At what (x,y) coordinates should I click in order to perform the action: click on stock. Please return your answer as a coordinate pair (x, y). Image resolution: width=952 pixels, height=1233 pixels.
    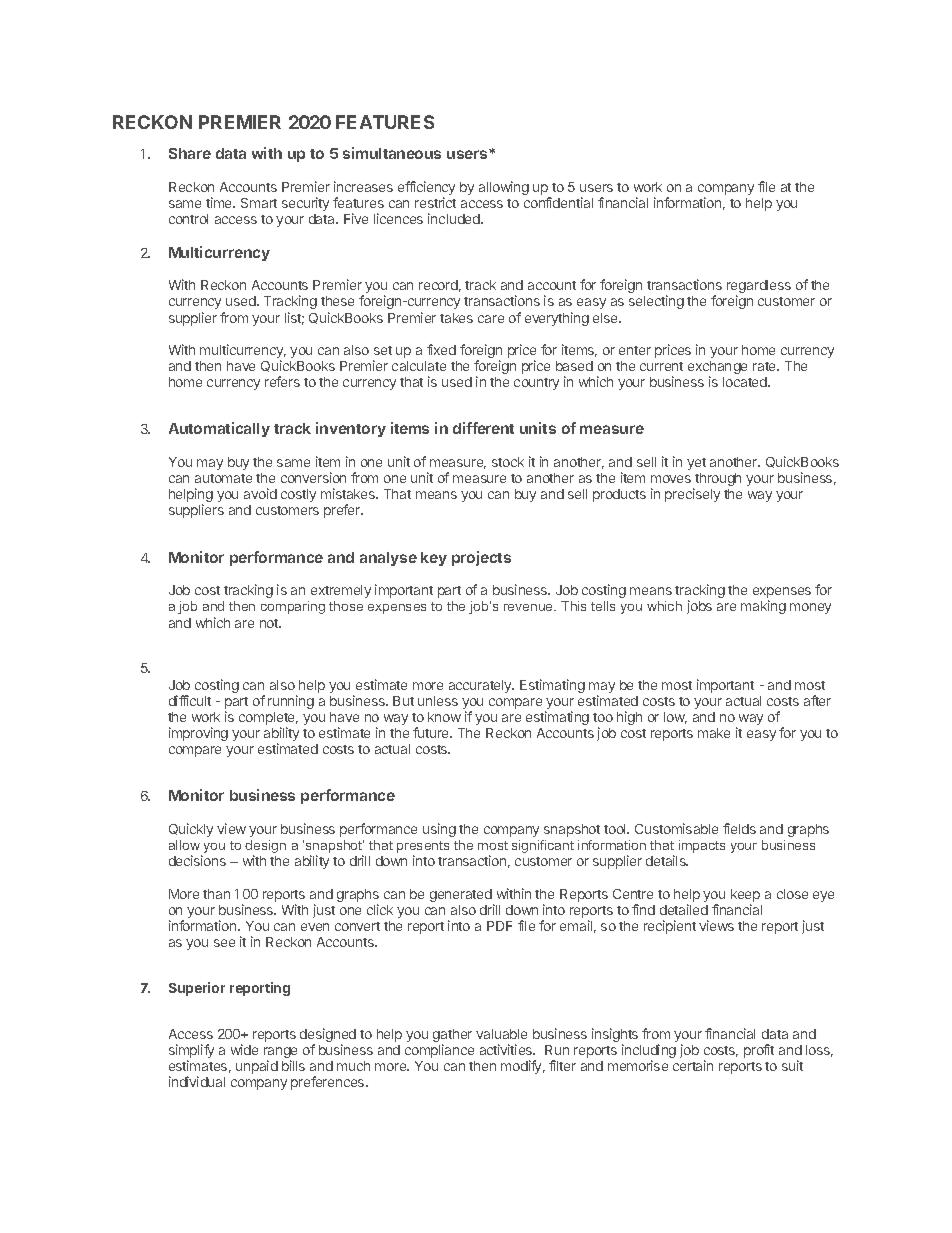
    Looking at the image, I should click on (508, 462).
